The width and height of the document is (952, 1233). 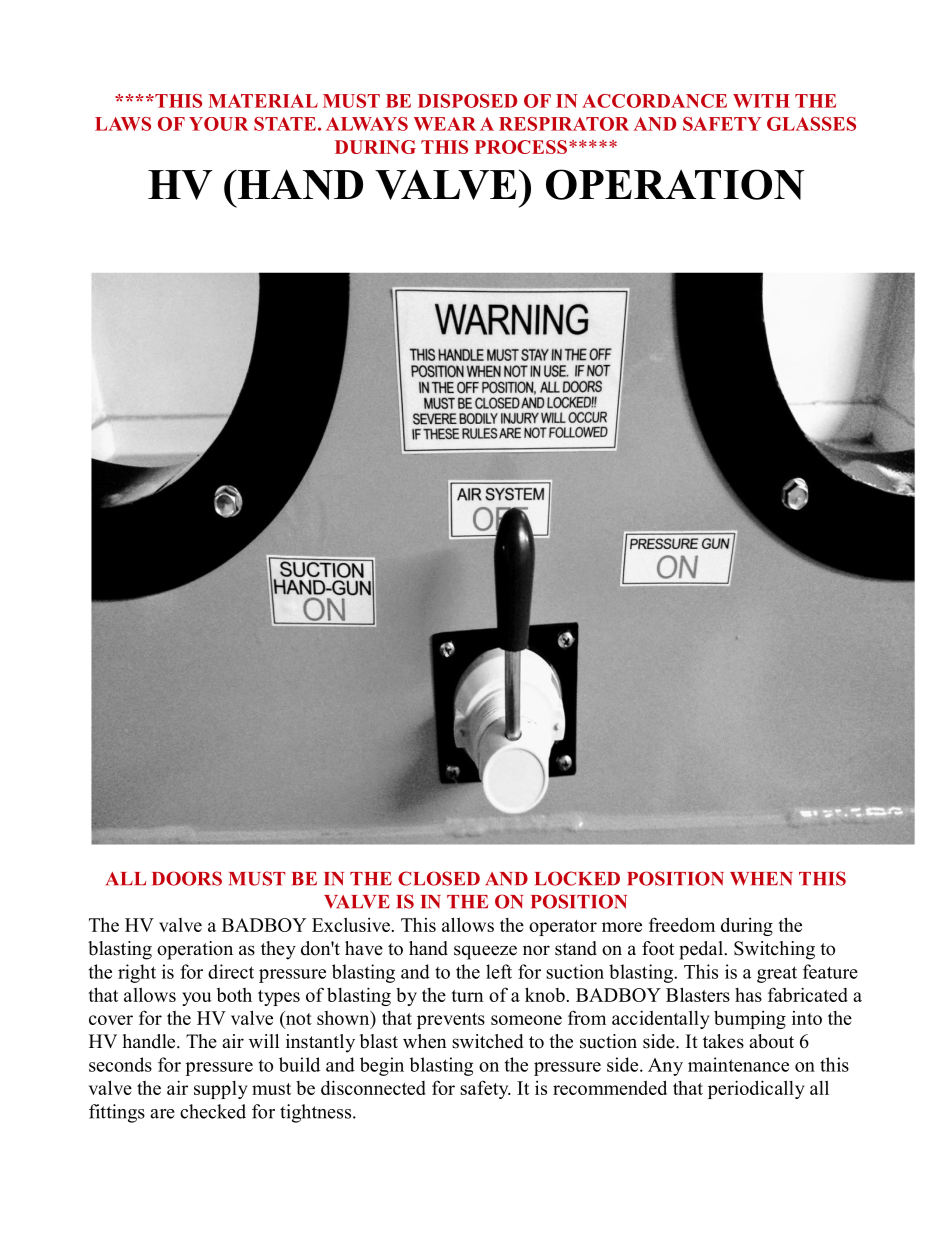 What do you see at coordinates (187, 878) in the document?
I see `DOORS` at bounding box center [187, 878].
